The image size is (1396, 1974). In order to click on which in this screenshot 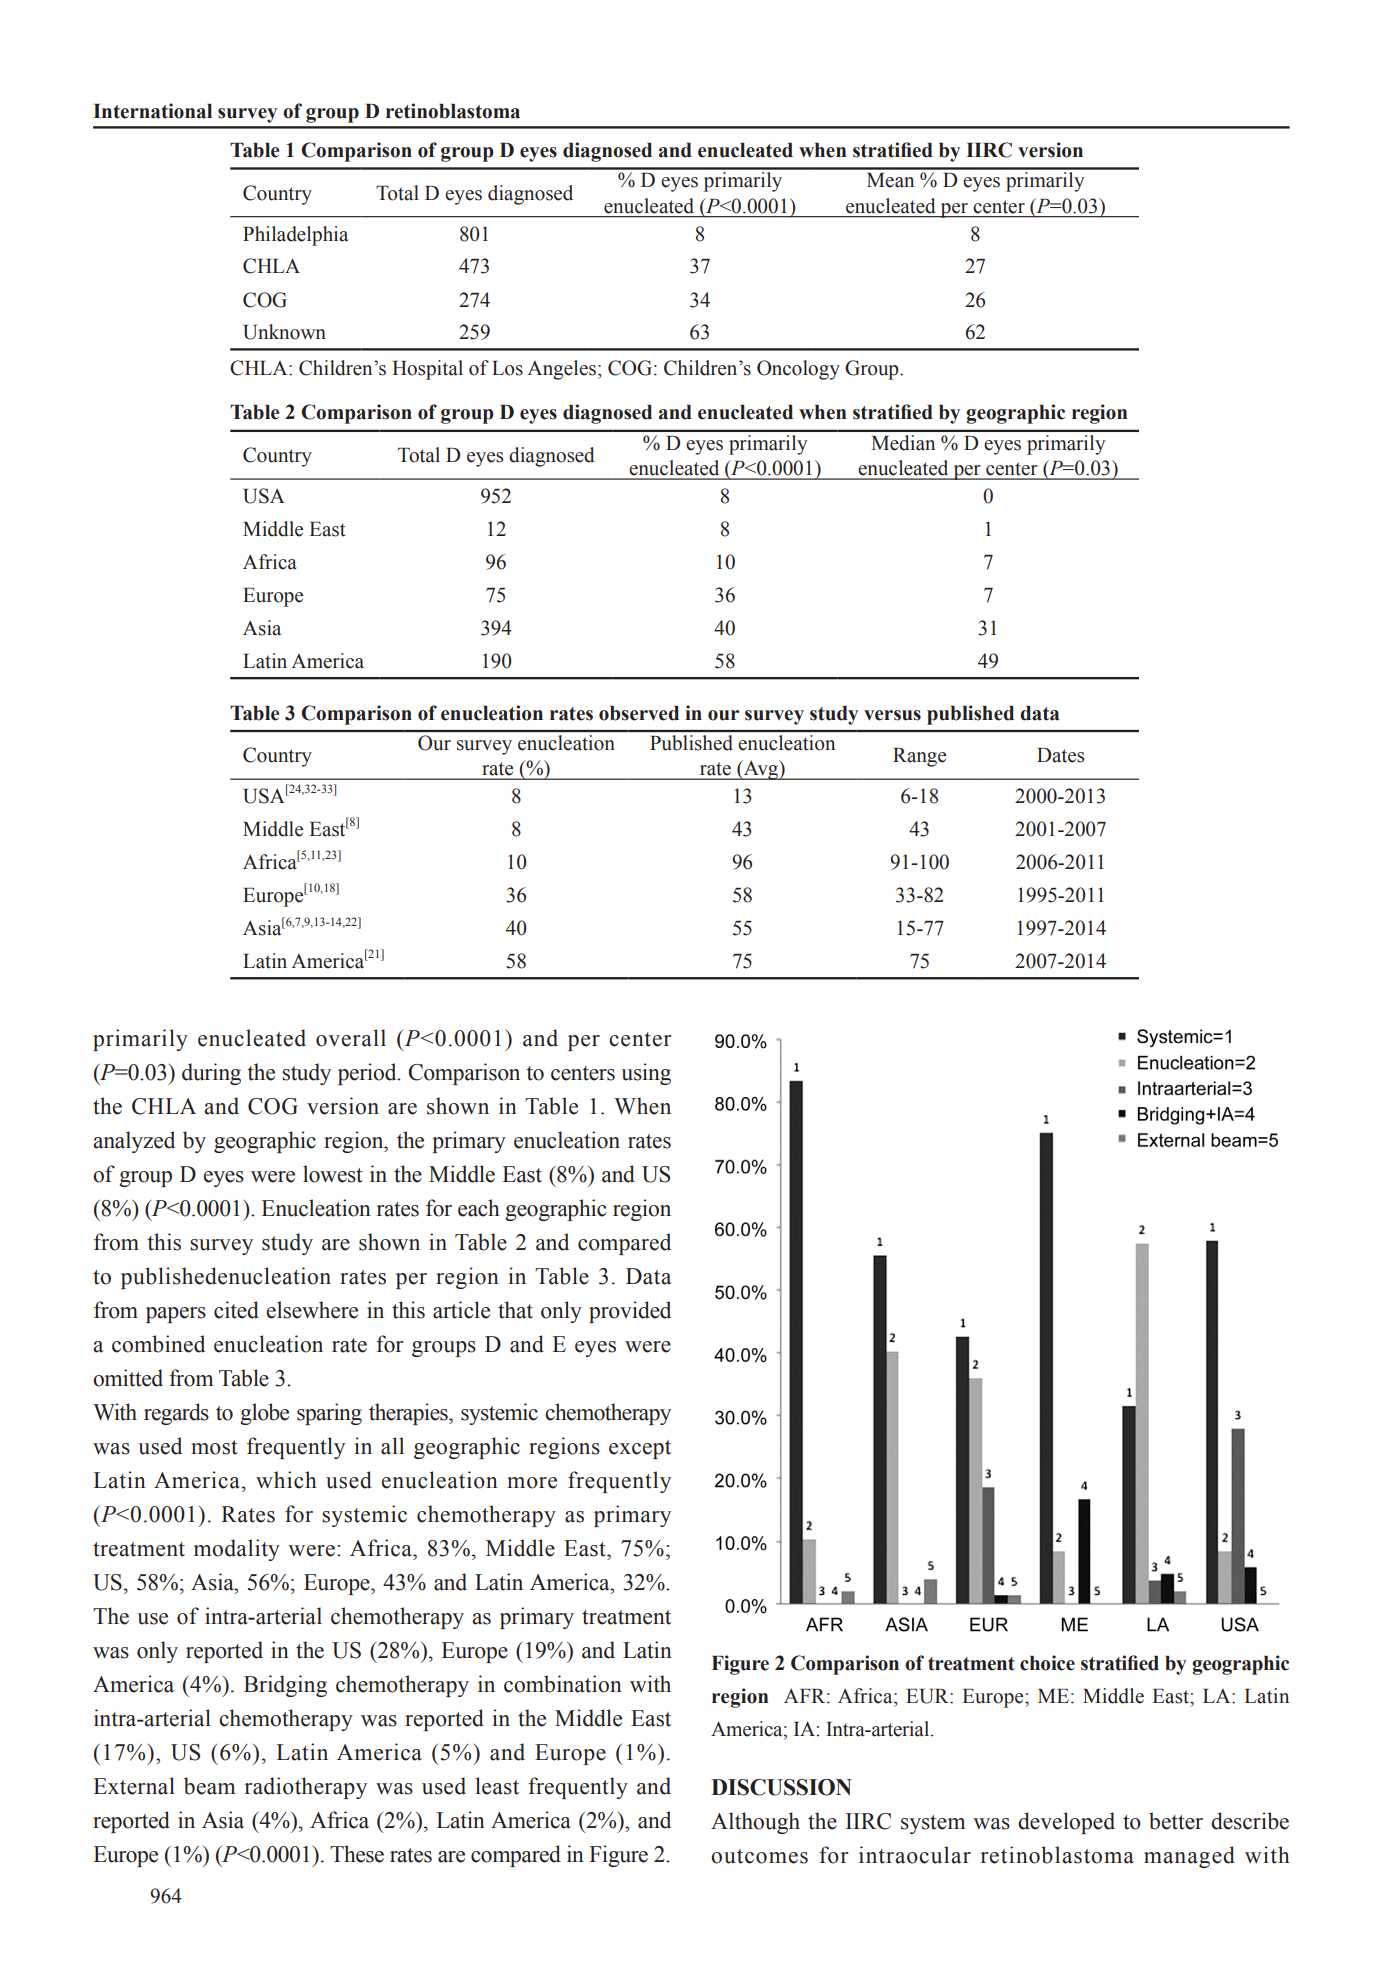, I will do `click(286, 1480)`.
